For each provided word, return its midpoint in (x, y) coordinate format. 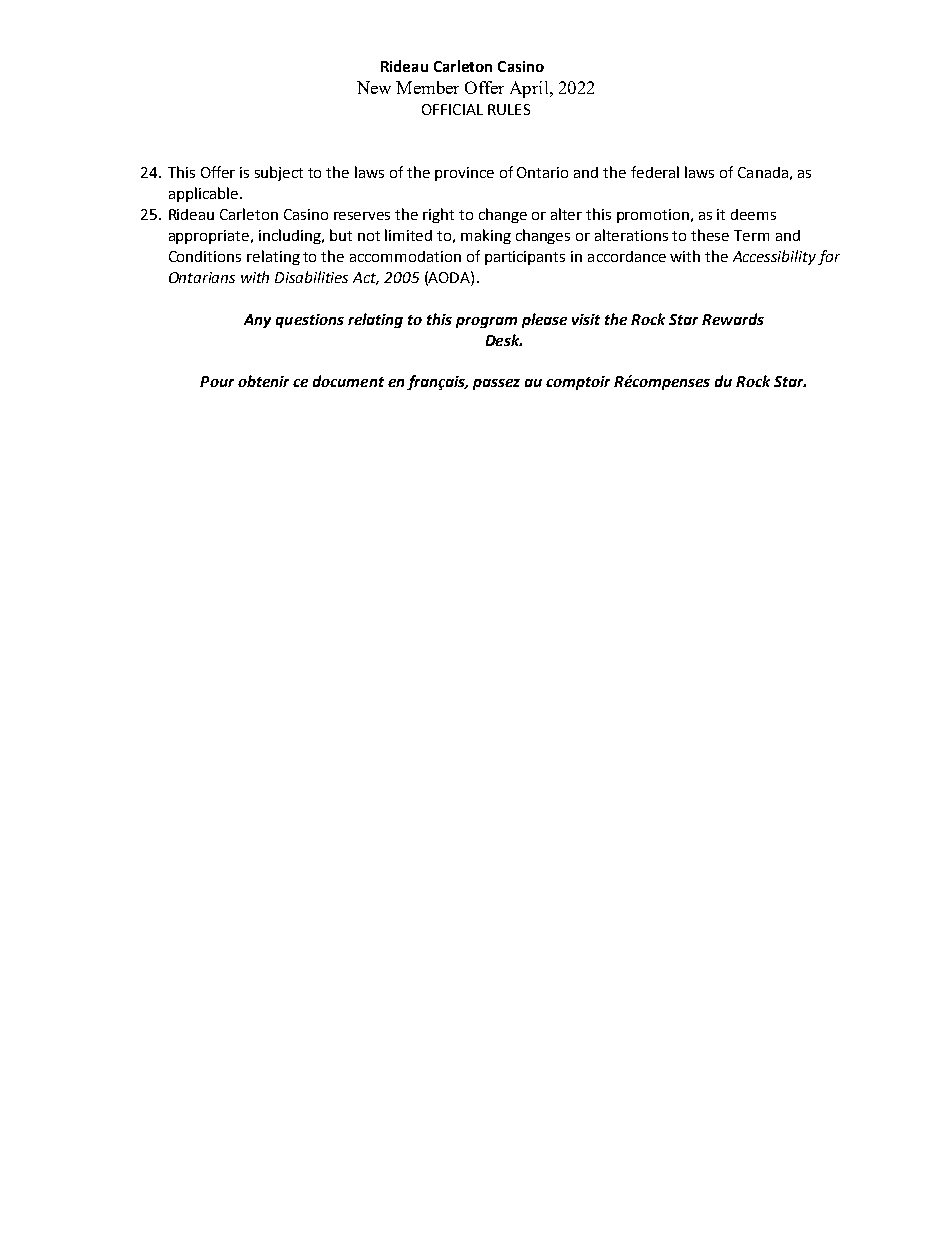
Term (751, 235)
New (374, 87)
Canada (763, 172)
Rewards (733, 319)
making (486, 236)
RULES (509, 109)
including (291, 236)
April (530, 89)
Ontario (542, 172)
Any (257, 321)
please (544, 320)
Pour (217, 381)
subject (279, 173)
